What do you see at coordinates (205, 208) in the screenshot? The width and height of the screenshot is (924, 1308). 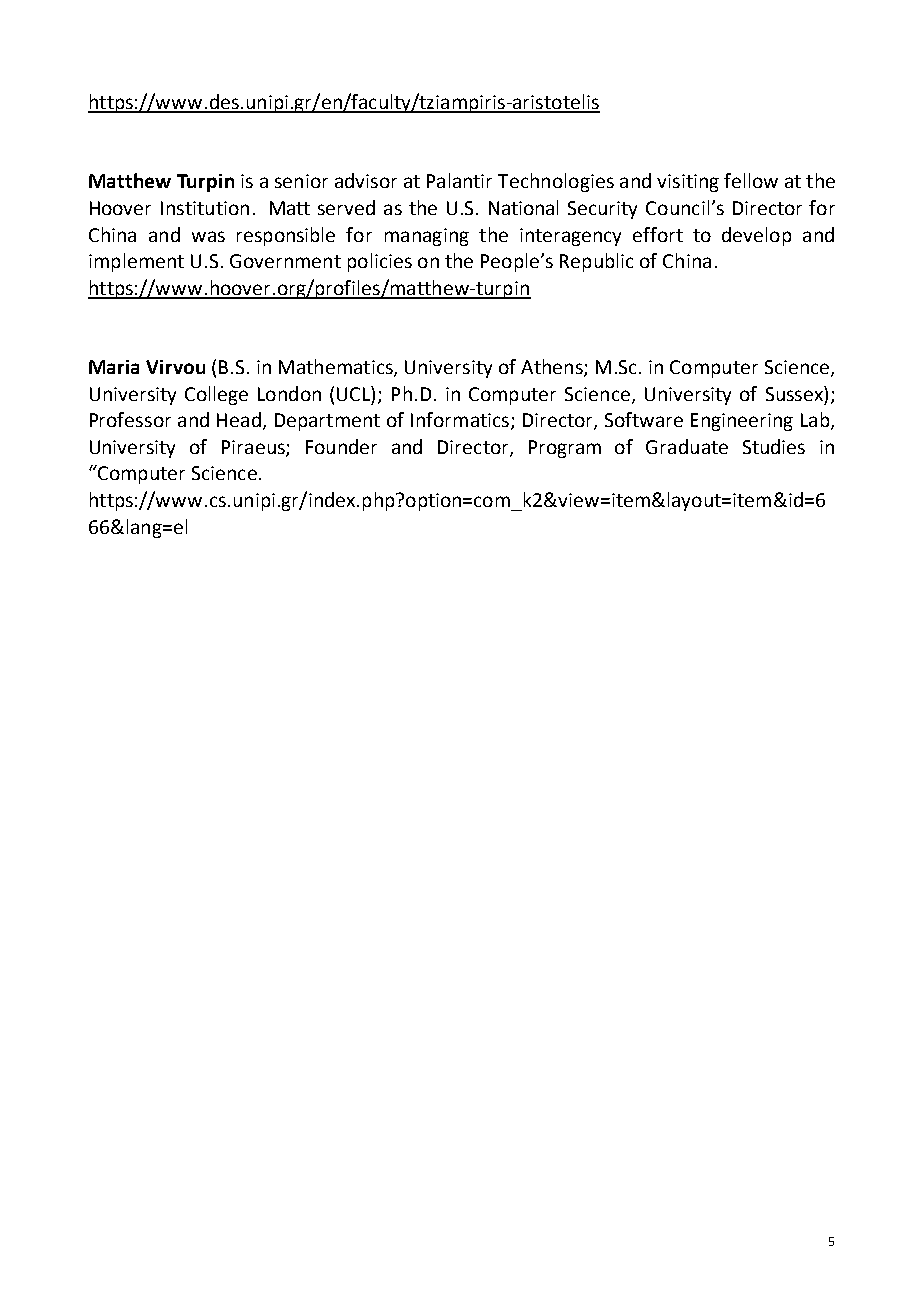 I see `Institution` at bounding box center [205, 208].
